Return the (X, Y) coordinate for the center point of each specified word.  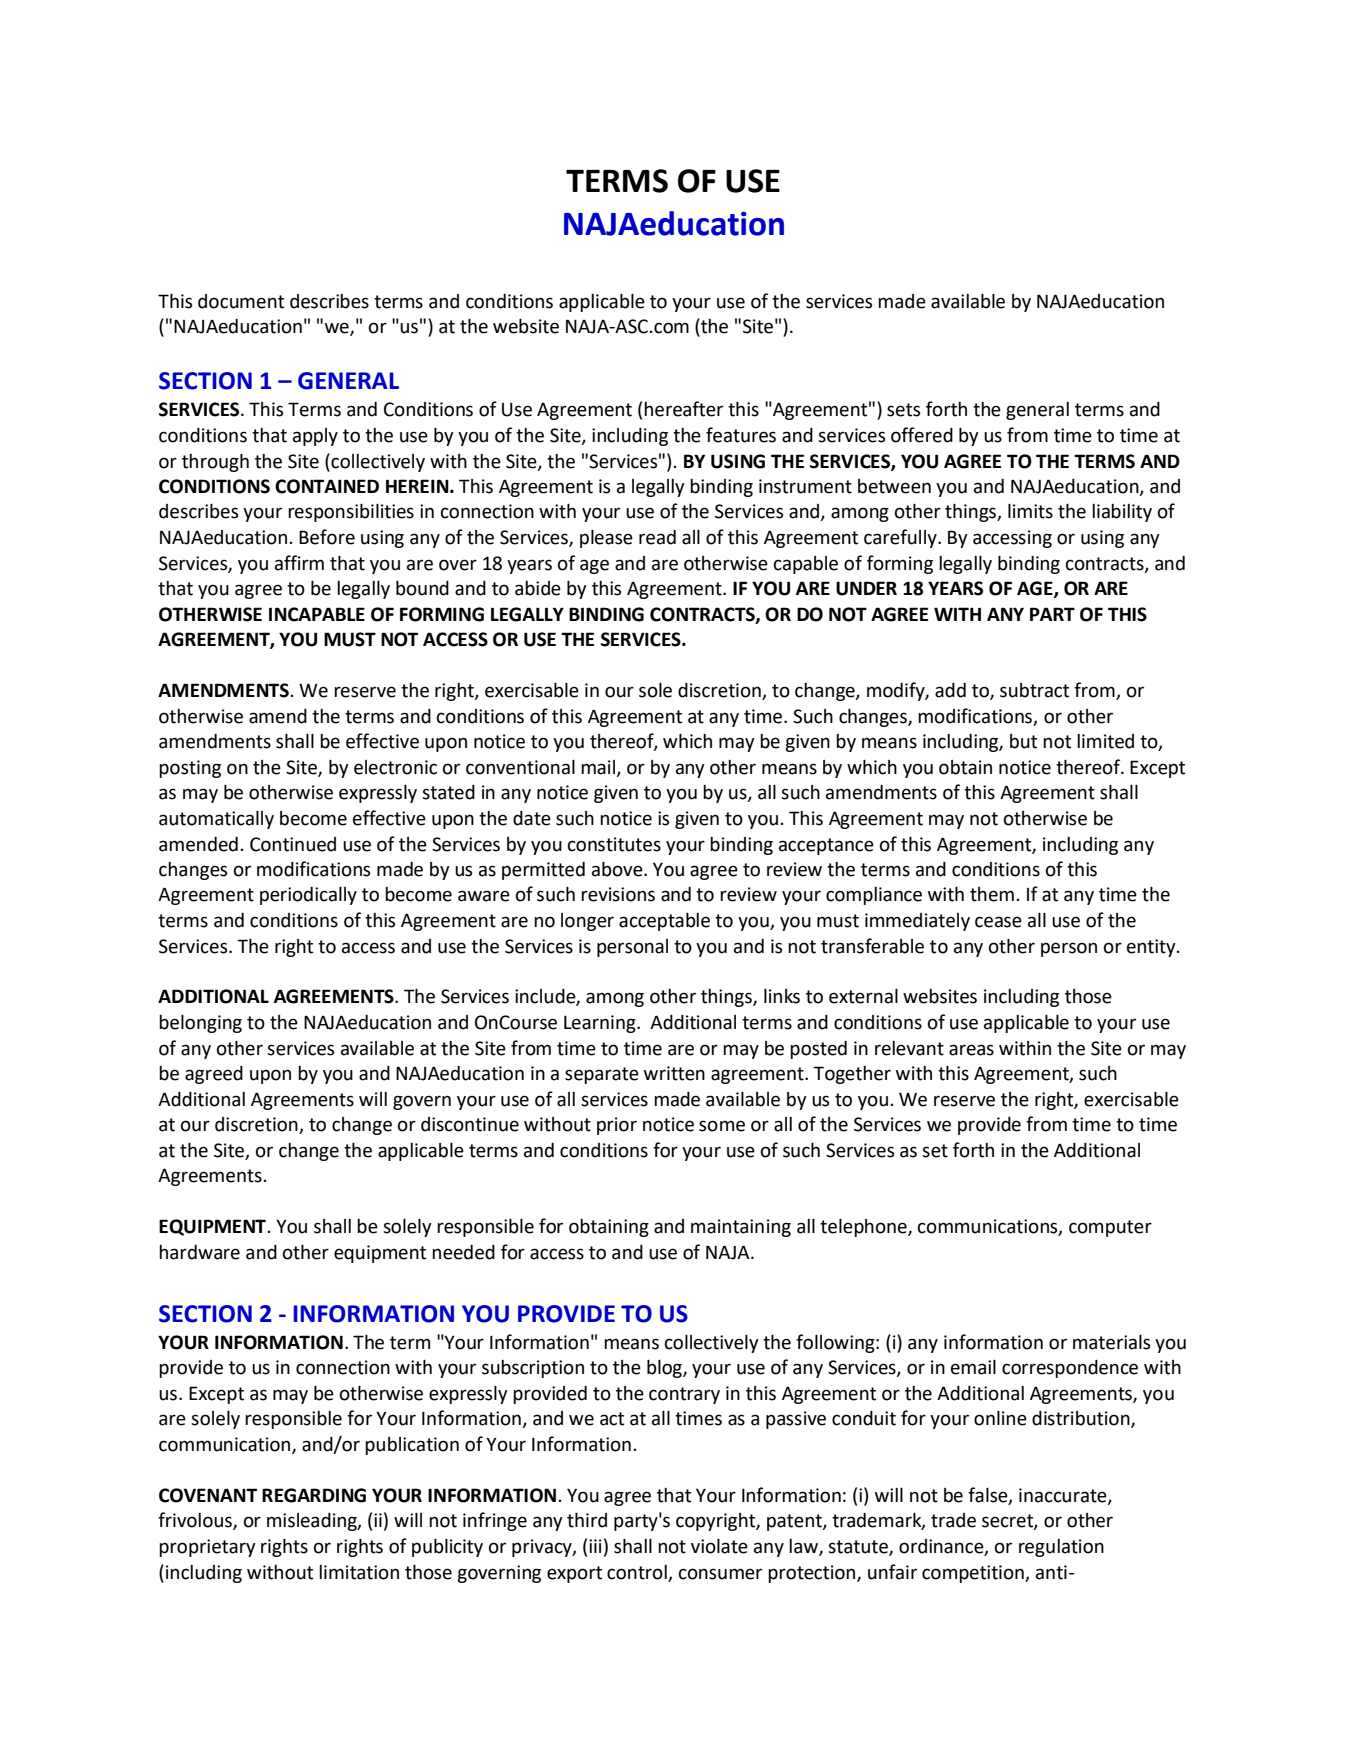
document (241, 301)
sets (903, 410)
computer (1110, 1228)
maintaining (741, 1228)
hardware (199, 1252)
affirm (299, 563)
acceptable (664, 922)
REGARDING (314, 1495)
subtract (1034, 690)
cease (998, 922)
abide (538, 588)
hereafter (683, 409)
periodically (308, 896)
